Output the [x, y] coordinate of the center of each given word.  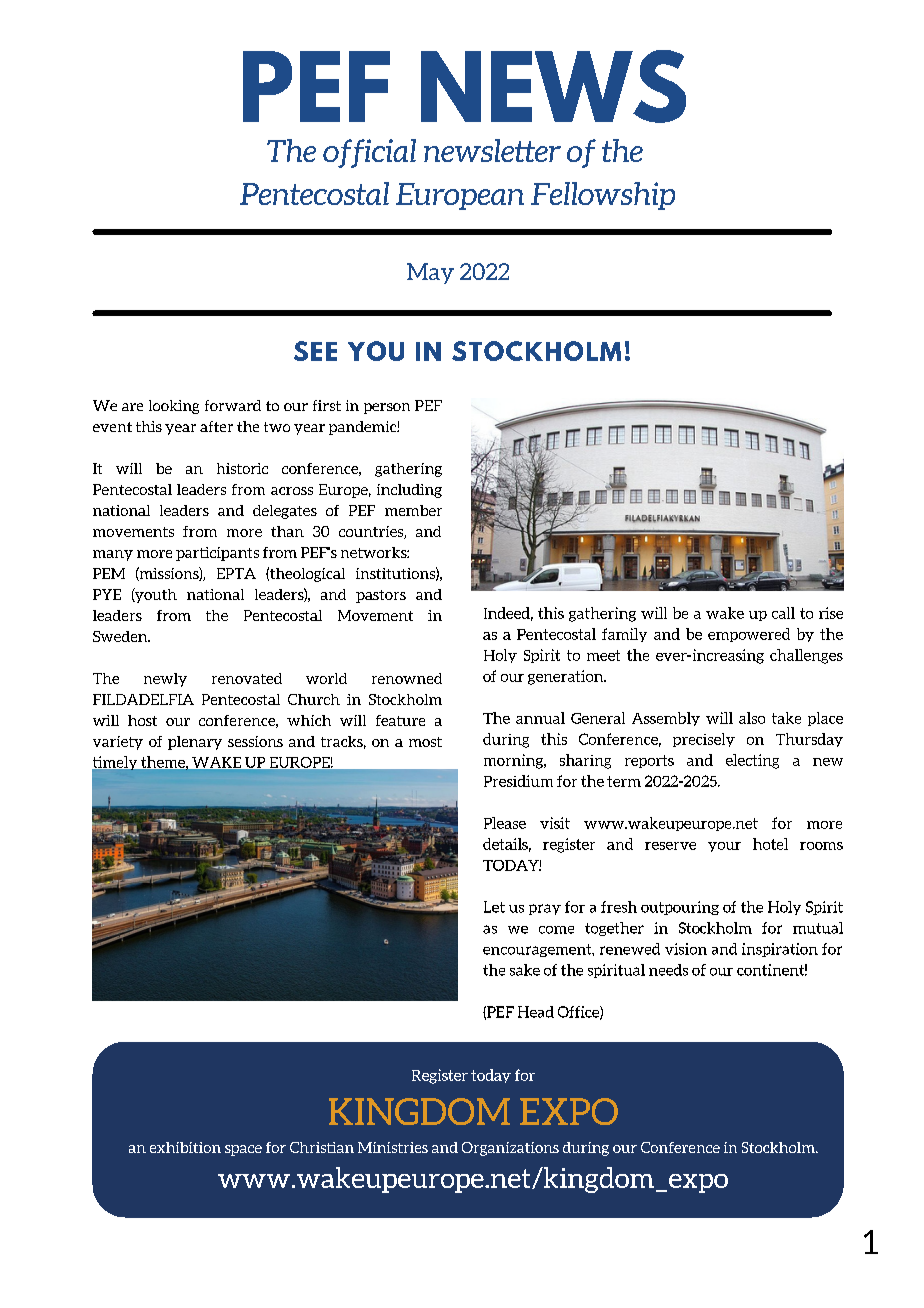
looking [174, 407]
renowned [407, 678]
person [387, 408]
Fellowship [603, 196]
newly [165, 680]
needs [668, 970]
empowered [749, 635]
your [724, 847]
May [430, 273]
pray [545, 909]
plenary [195, 743]
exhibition [185, 1147]
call [783, 613]
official [369, 153]
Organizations [510, 1149]
